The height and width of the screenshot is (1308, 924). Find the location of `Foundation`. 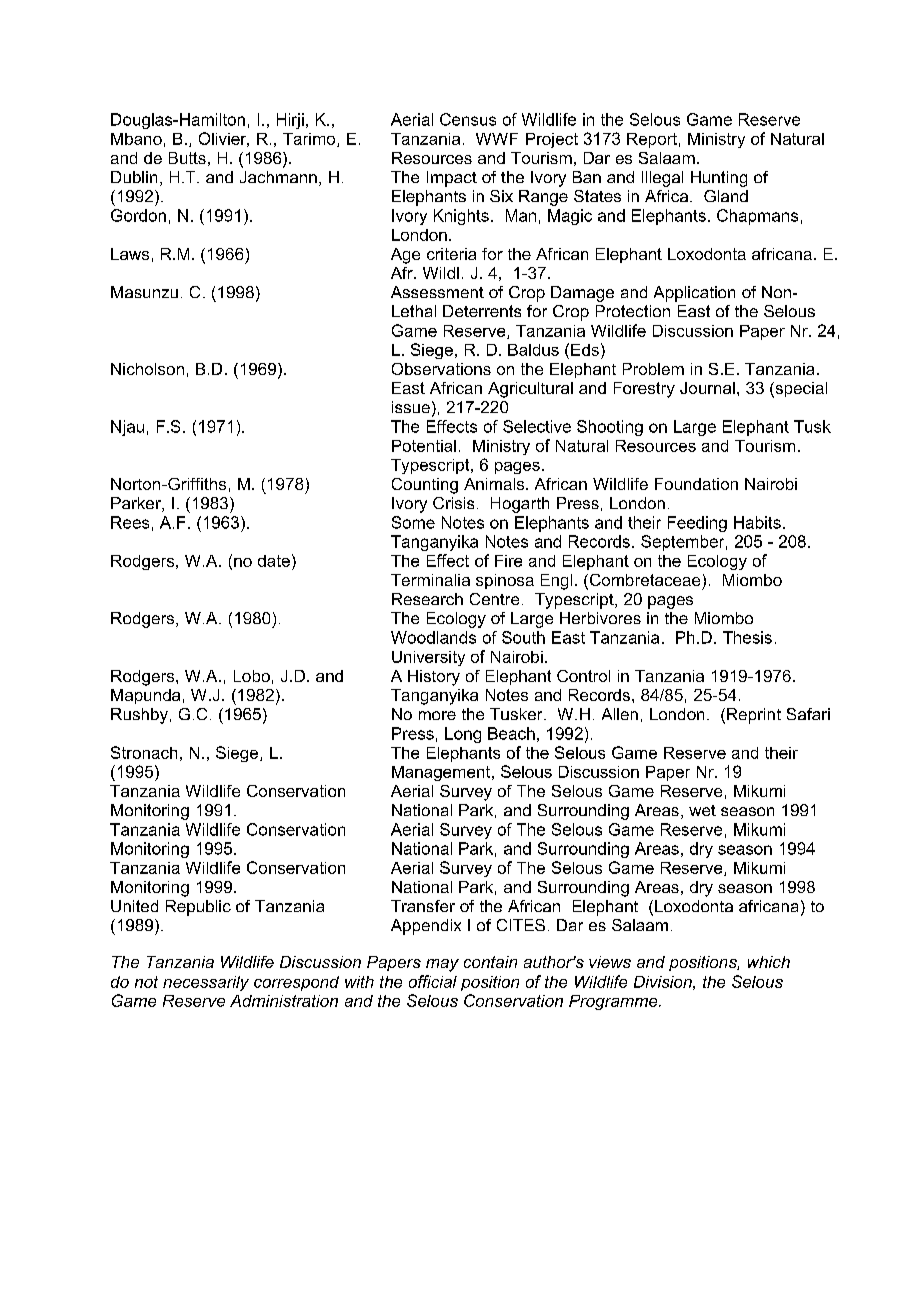

Foundation is located at coordinates (696, 484).
